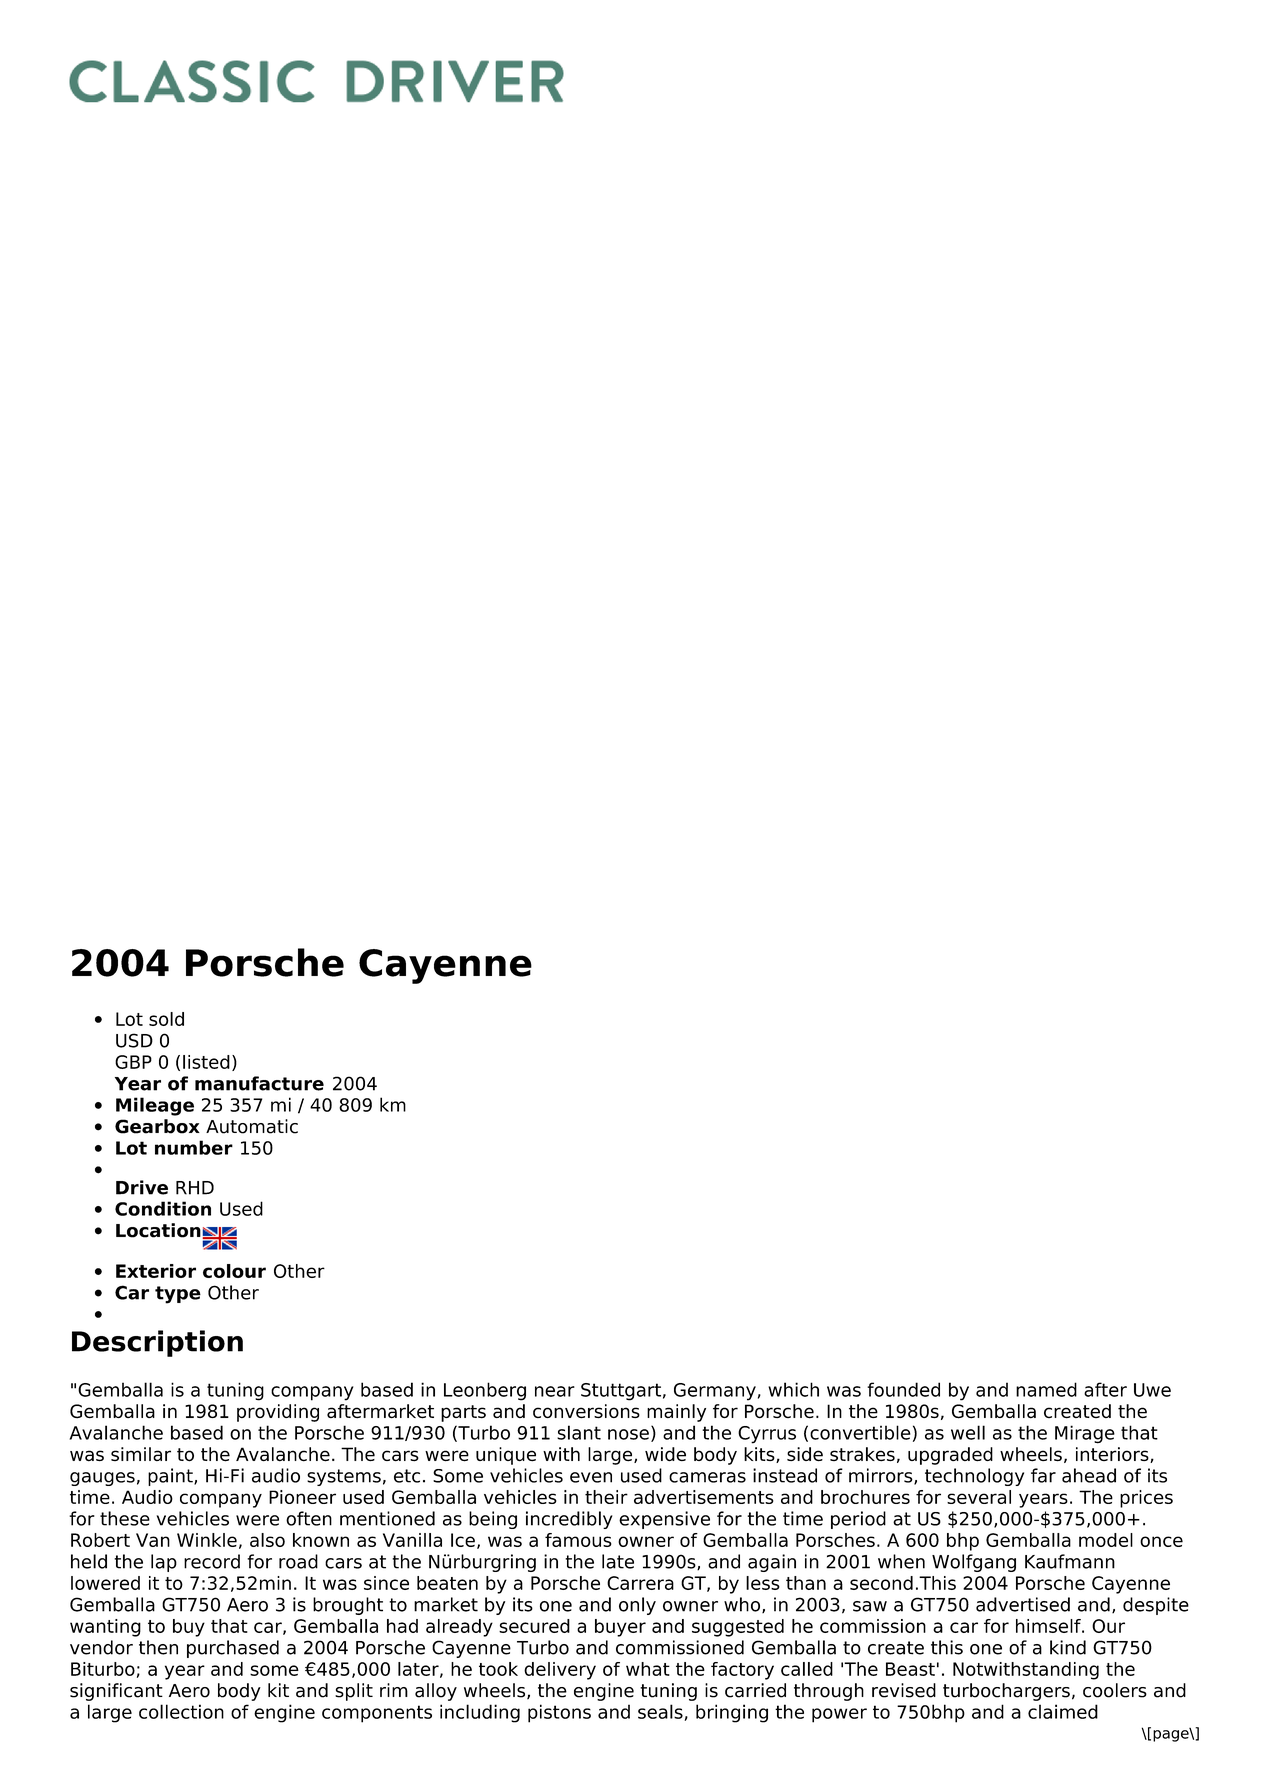 The height and width of the document is (1784, 1261). Describe the element at coordinates (1046, 1389) in the document. I see `named` at that location.
